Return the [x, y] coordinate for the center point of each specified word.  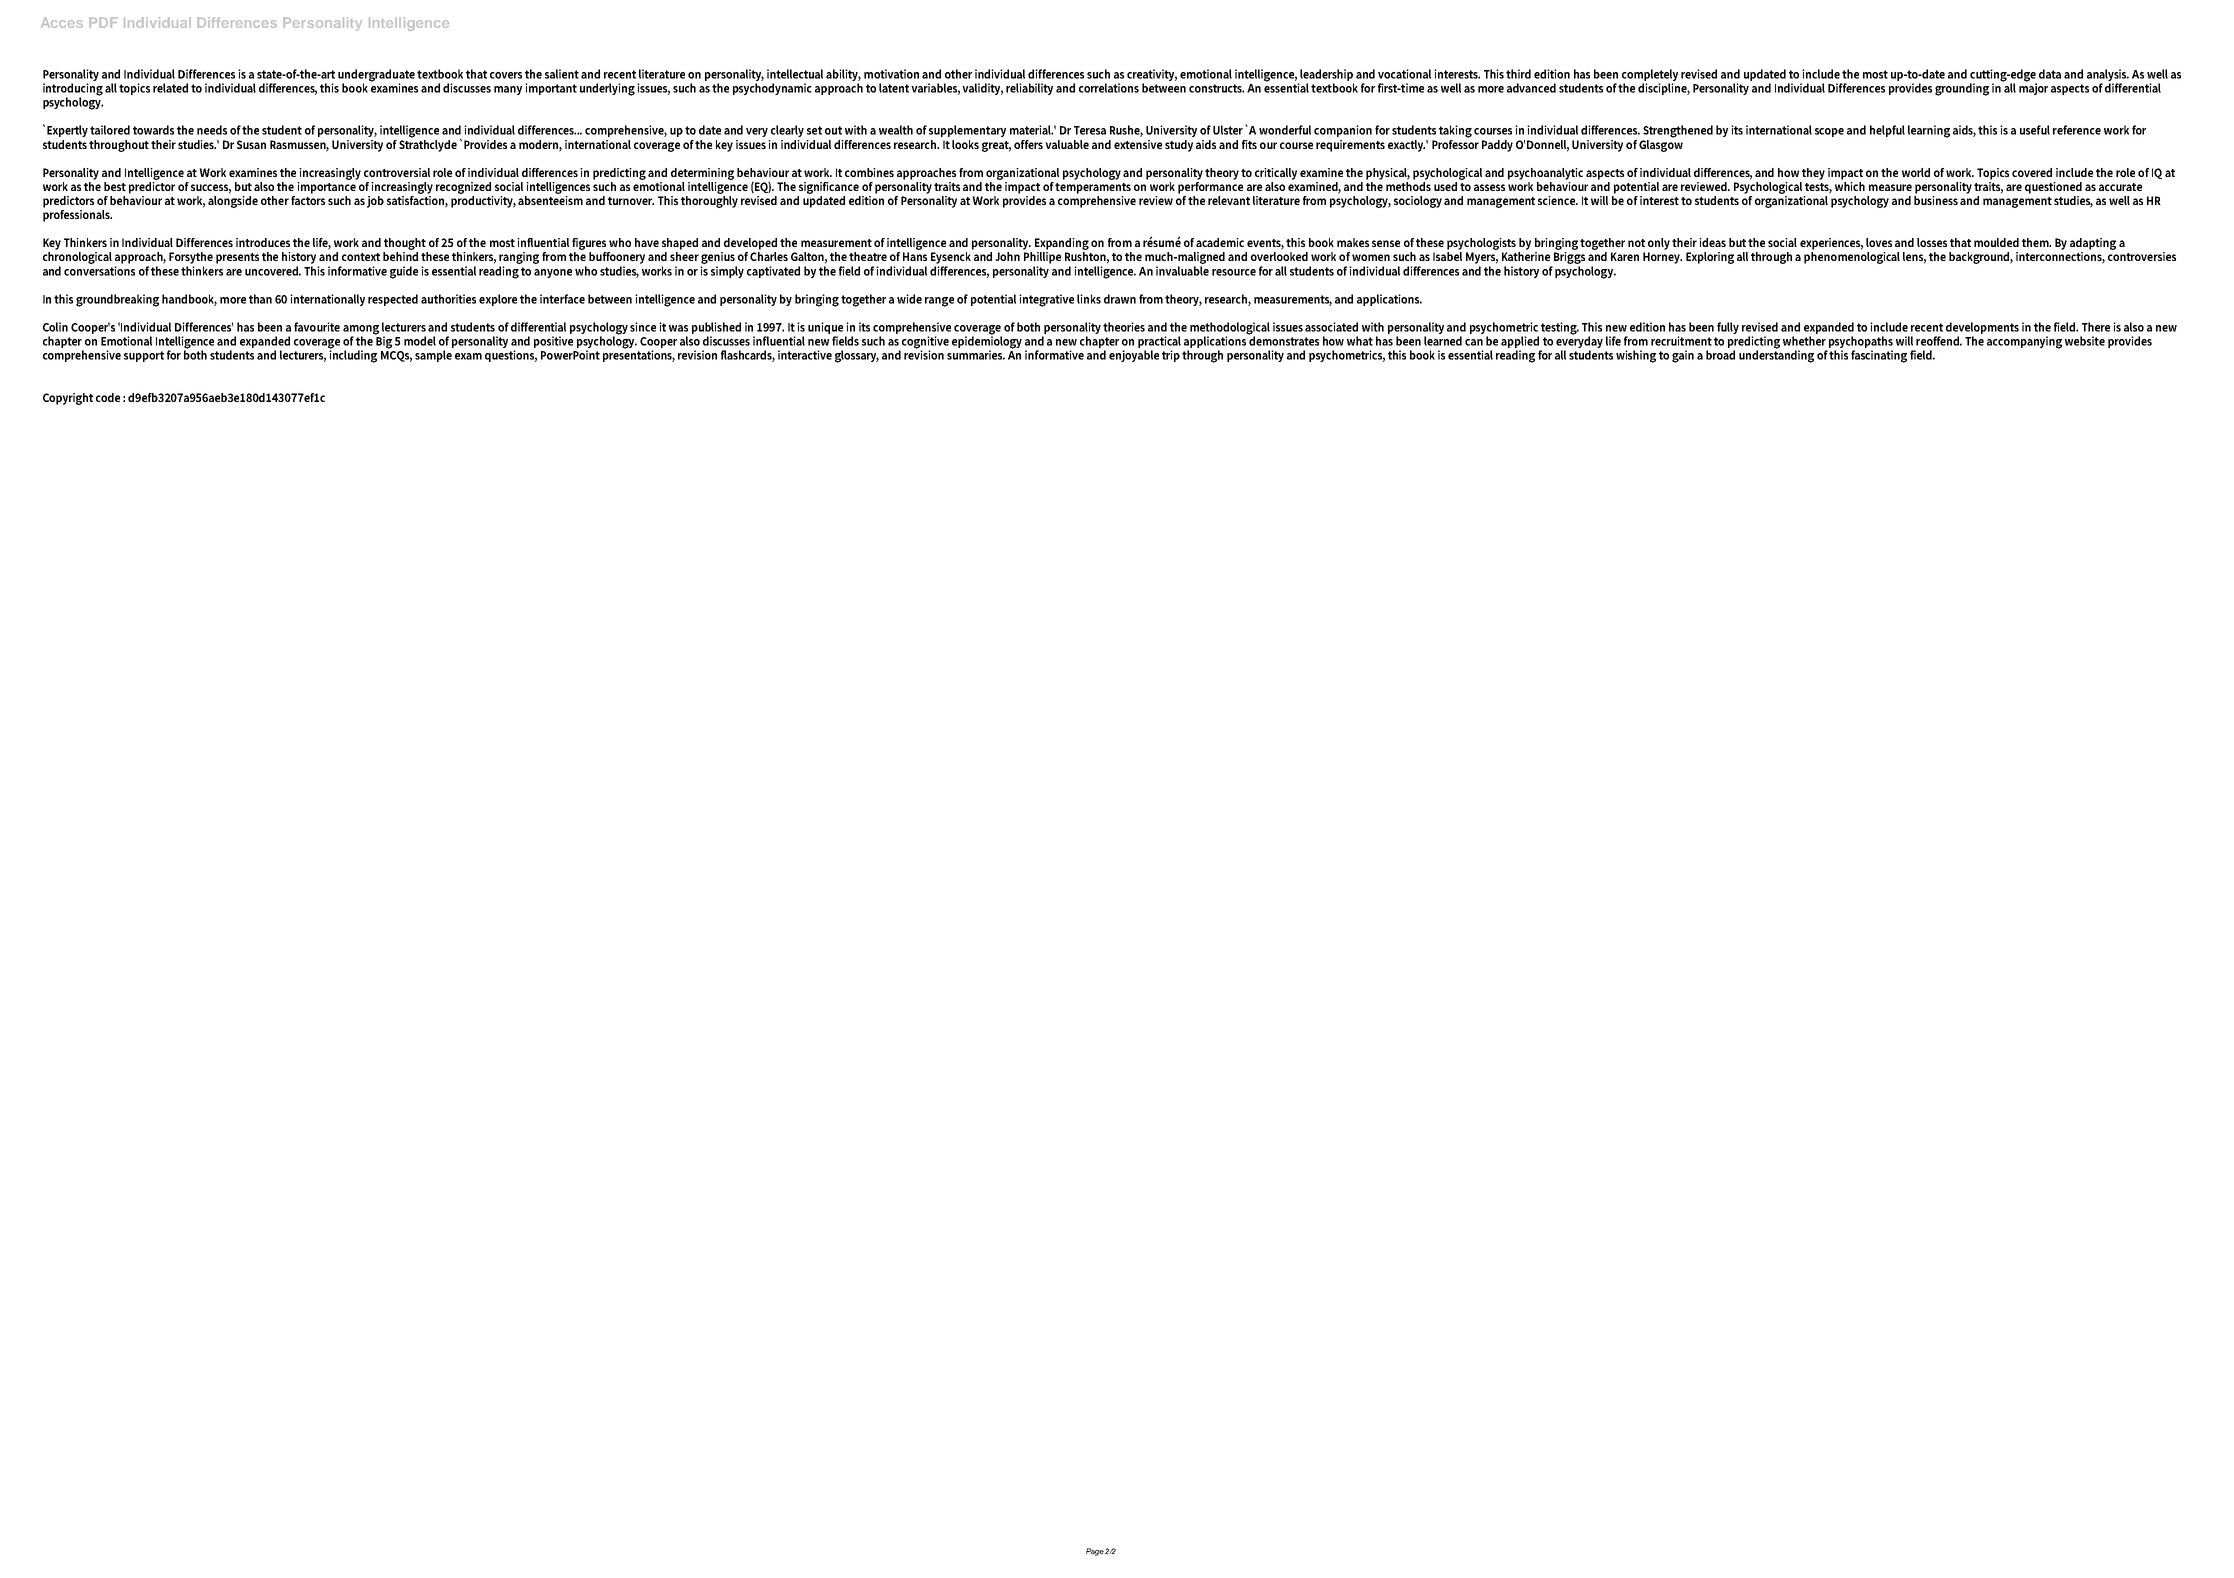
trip [1171, 356]
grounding [1962, 89]
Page [1095, 1552]
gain [1683, 356]
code [108, 397]
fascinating [1879, 356]
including [353, 355]
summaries [976, 355]
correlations [1109, 88]
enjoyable [1134, 356]
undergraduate [376, 76]
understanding [1776, 355]
